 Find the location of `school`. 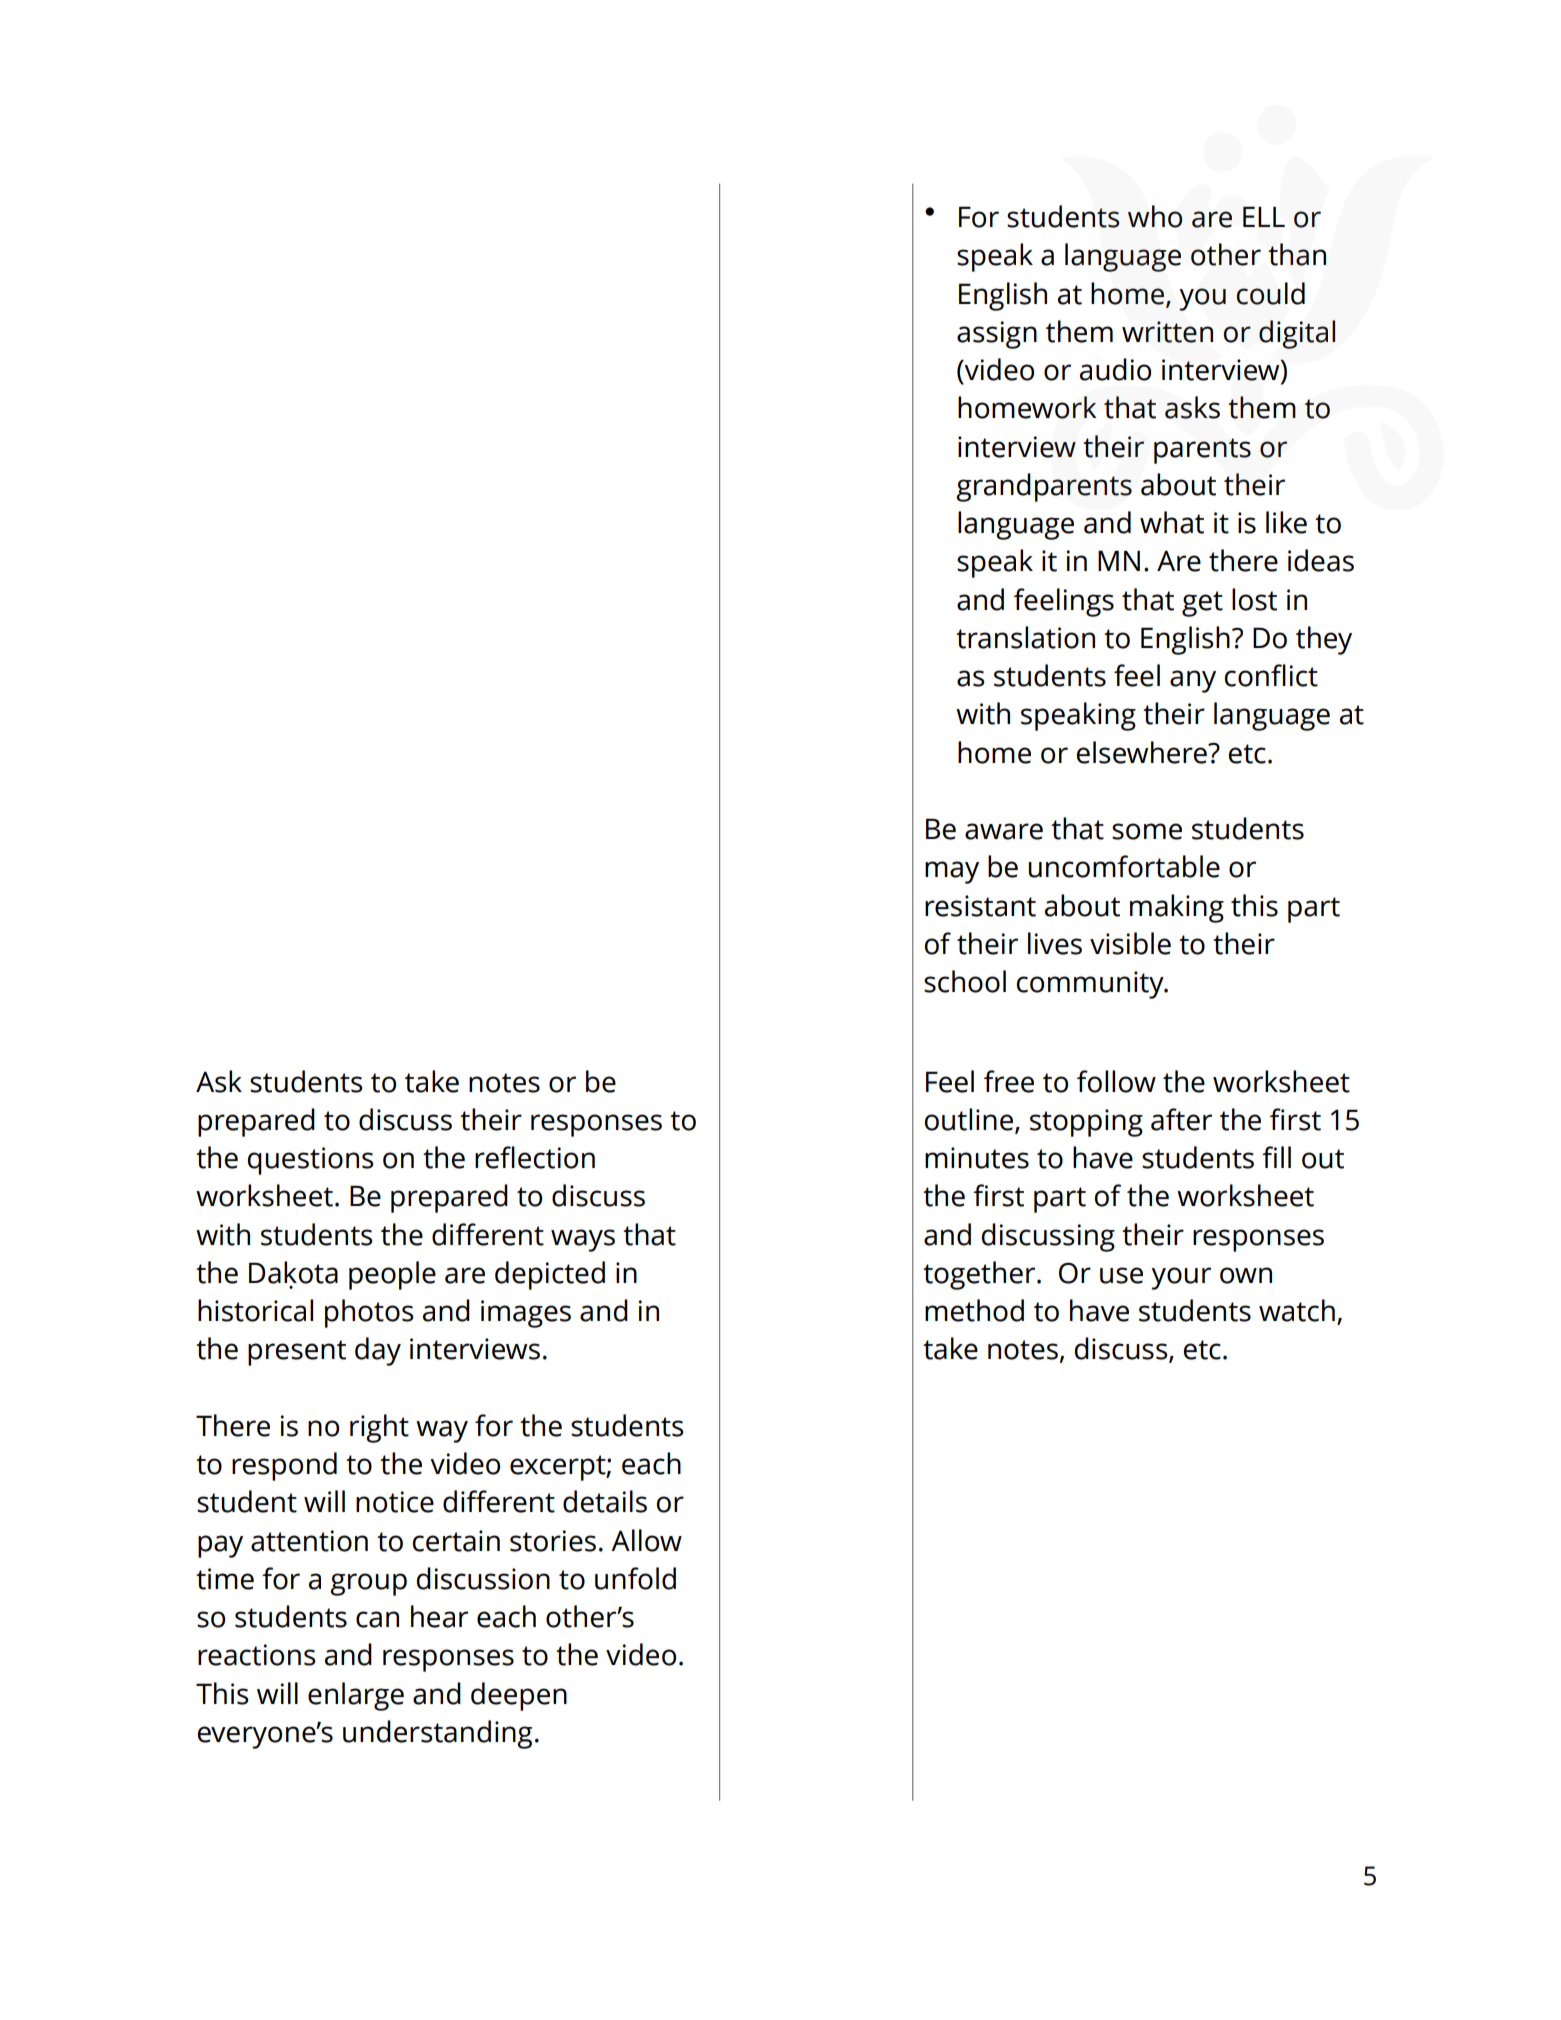

school is located at coordinates (965, 981).
